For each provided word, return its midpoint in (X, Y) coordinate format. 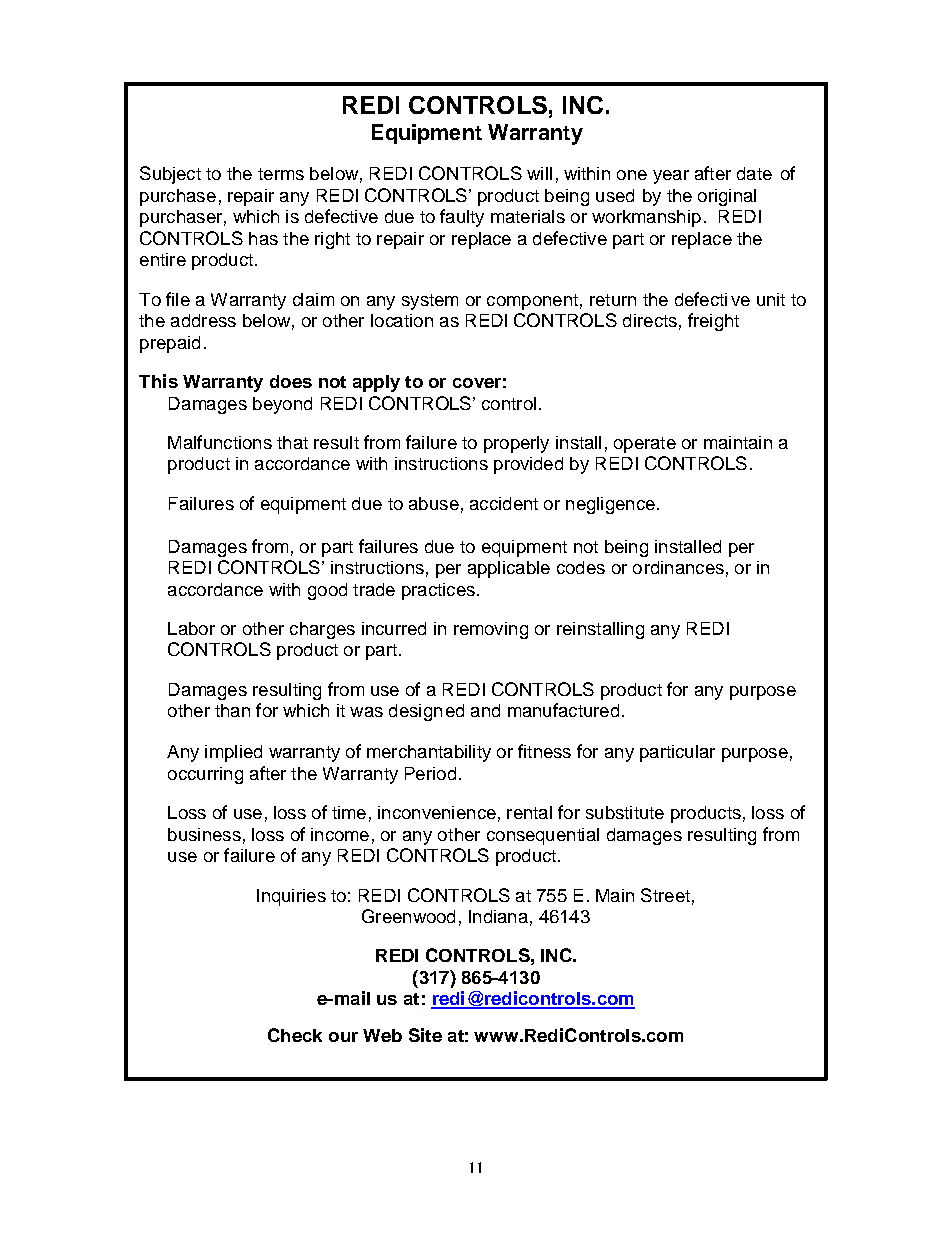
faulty (462, 218)
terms (281, 174)
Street (665, 895)
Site (425, 1035)
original (727, 197)
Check (295, 1035)
